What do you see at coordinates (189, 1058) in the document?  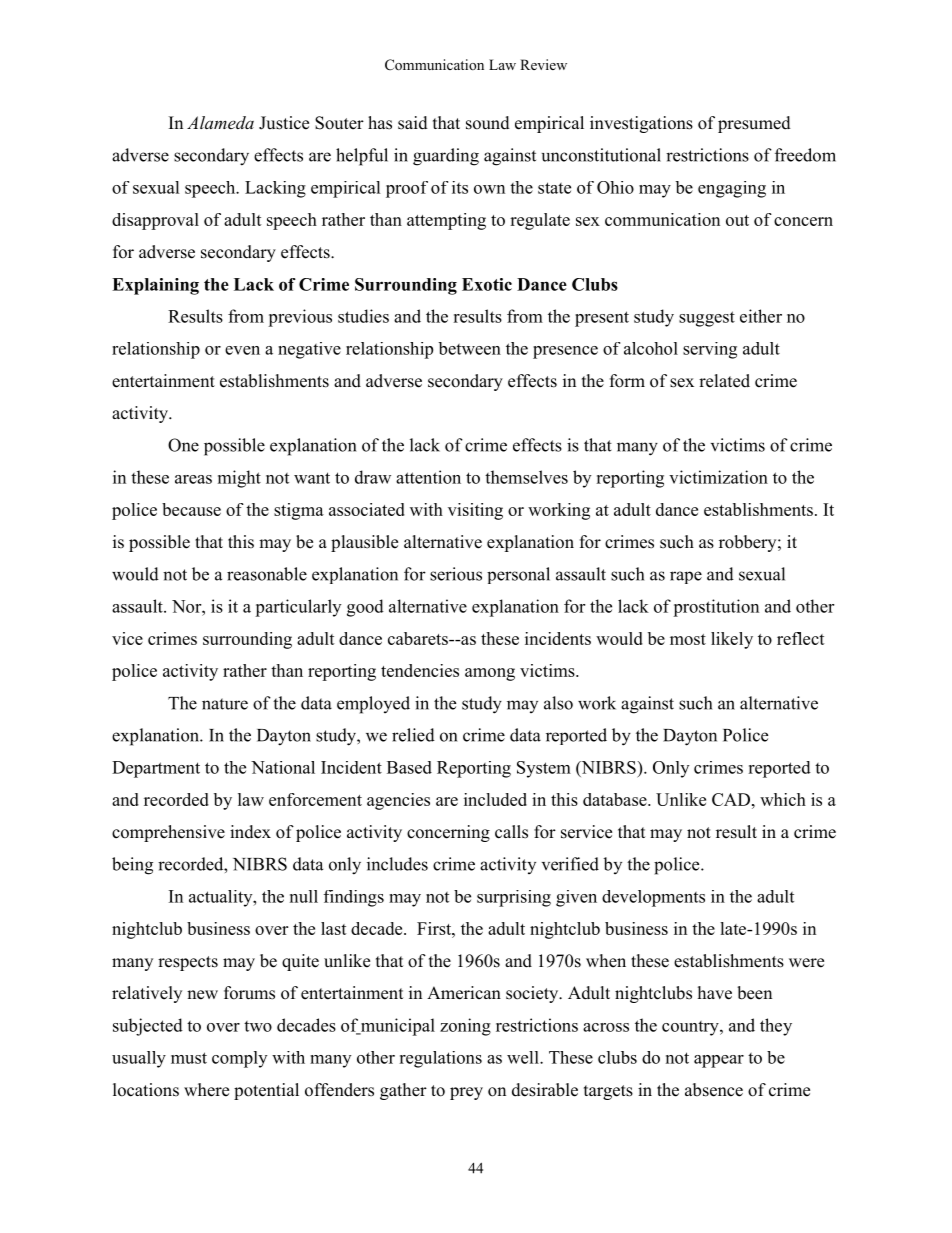 I see `must` at bounding box center [189, 1058].
